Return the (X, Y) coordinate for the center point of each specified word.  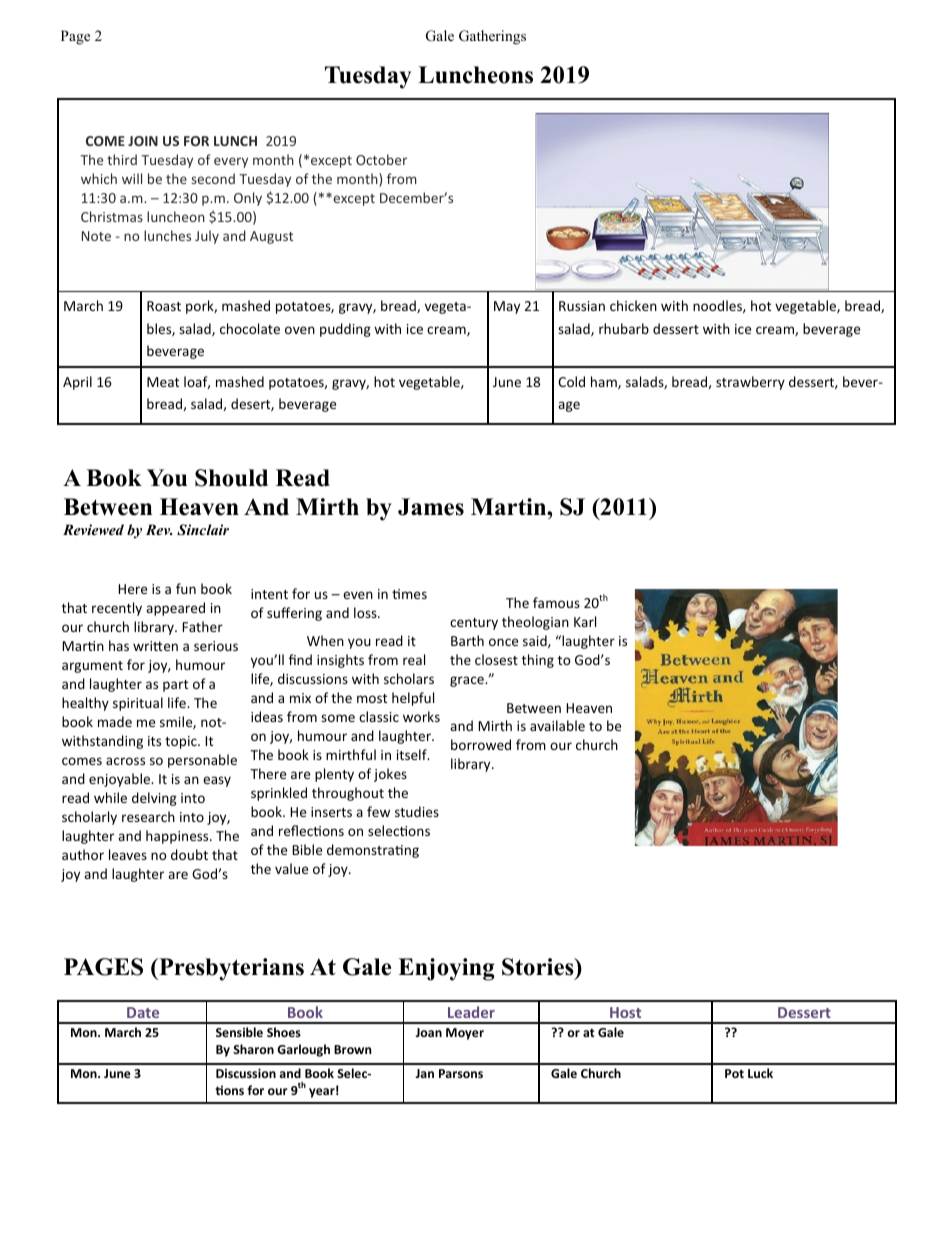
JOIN (143, 141)
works (421, 716)
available (557, 725)
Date (143, 1012)
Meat (163, 382)
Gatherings (492, 37)
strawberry (750, 383)
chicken (633, 305)
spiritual (138, 704)
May (507, 307)
